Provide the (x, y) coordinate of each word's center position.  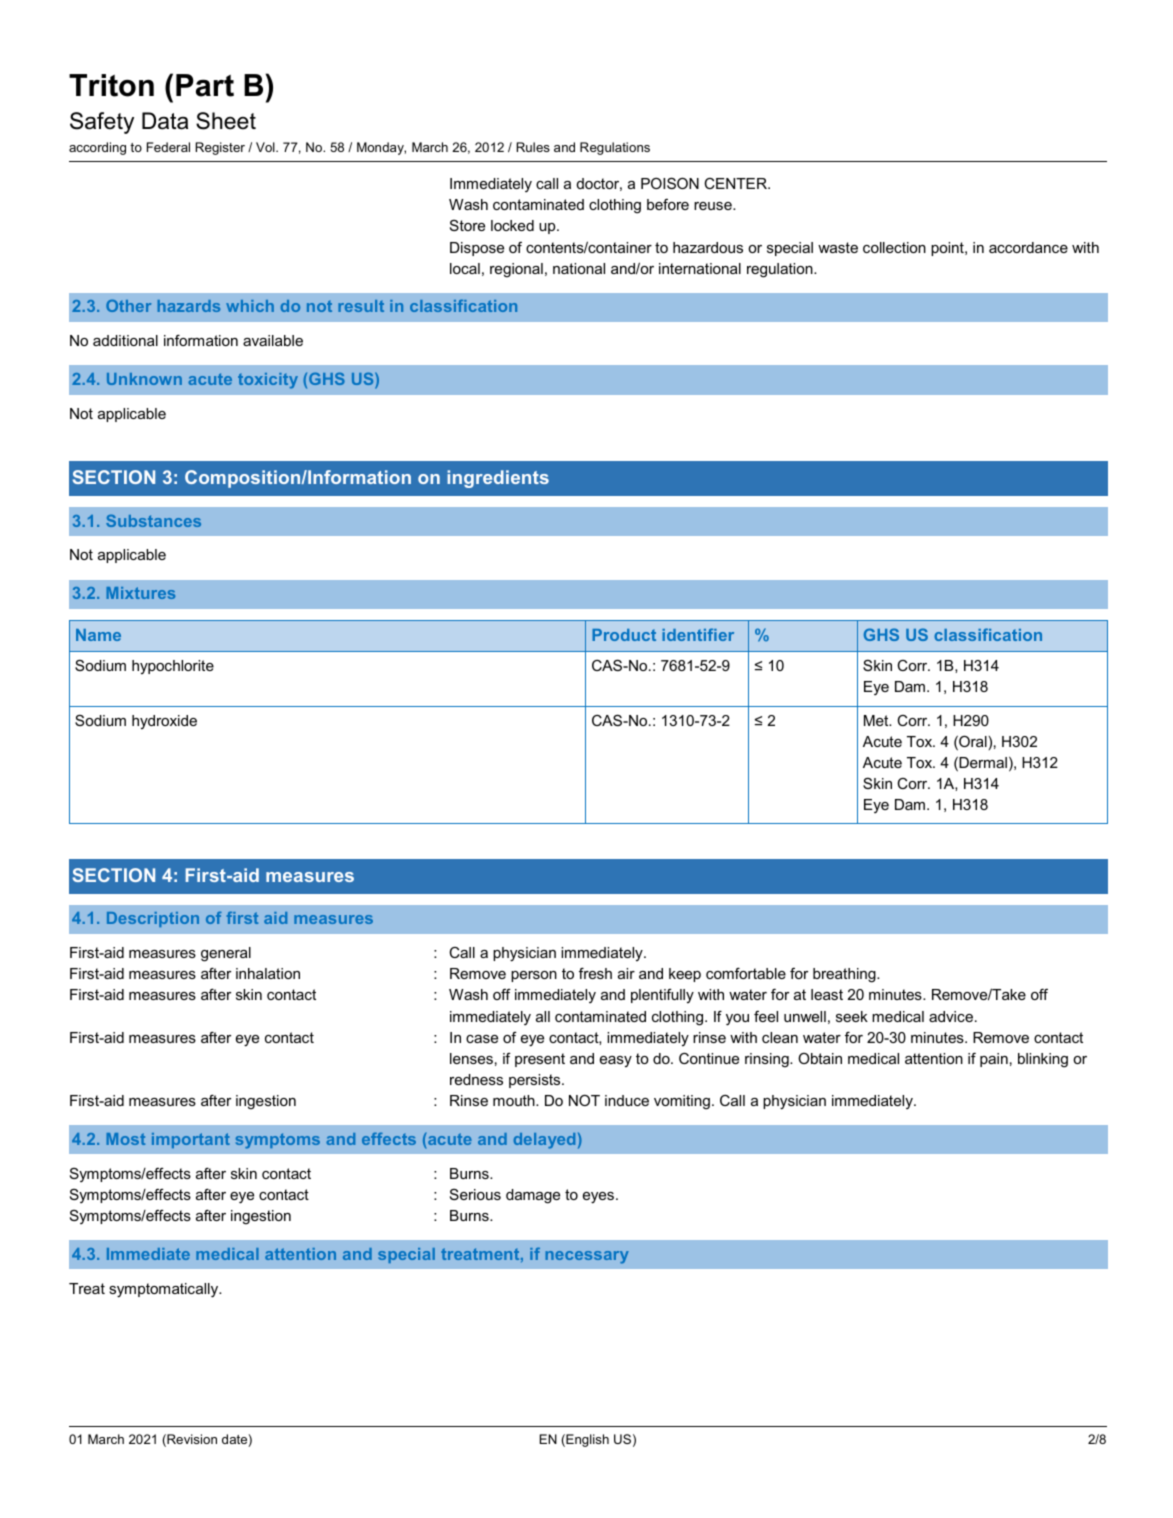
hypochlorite (173, 667)
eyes (600, 1198)
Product (624, 635)
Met (877, 720)
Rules (533, 147)
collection (894, 247)
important (191, 1140)
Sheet (226, 121)
